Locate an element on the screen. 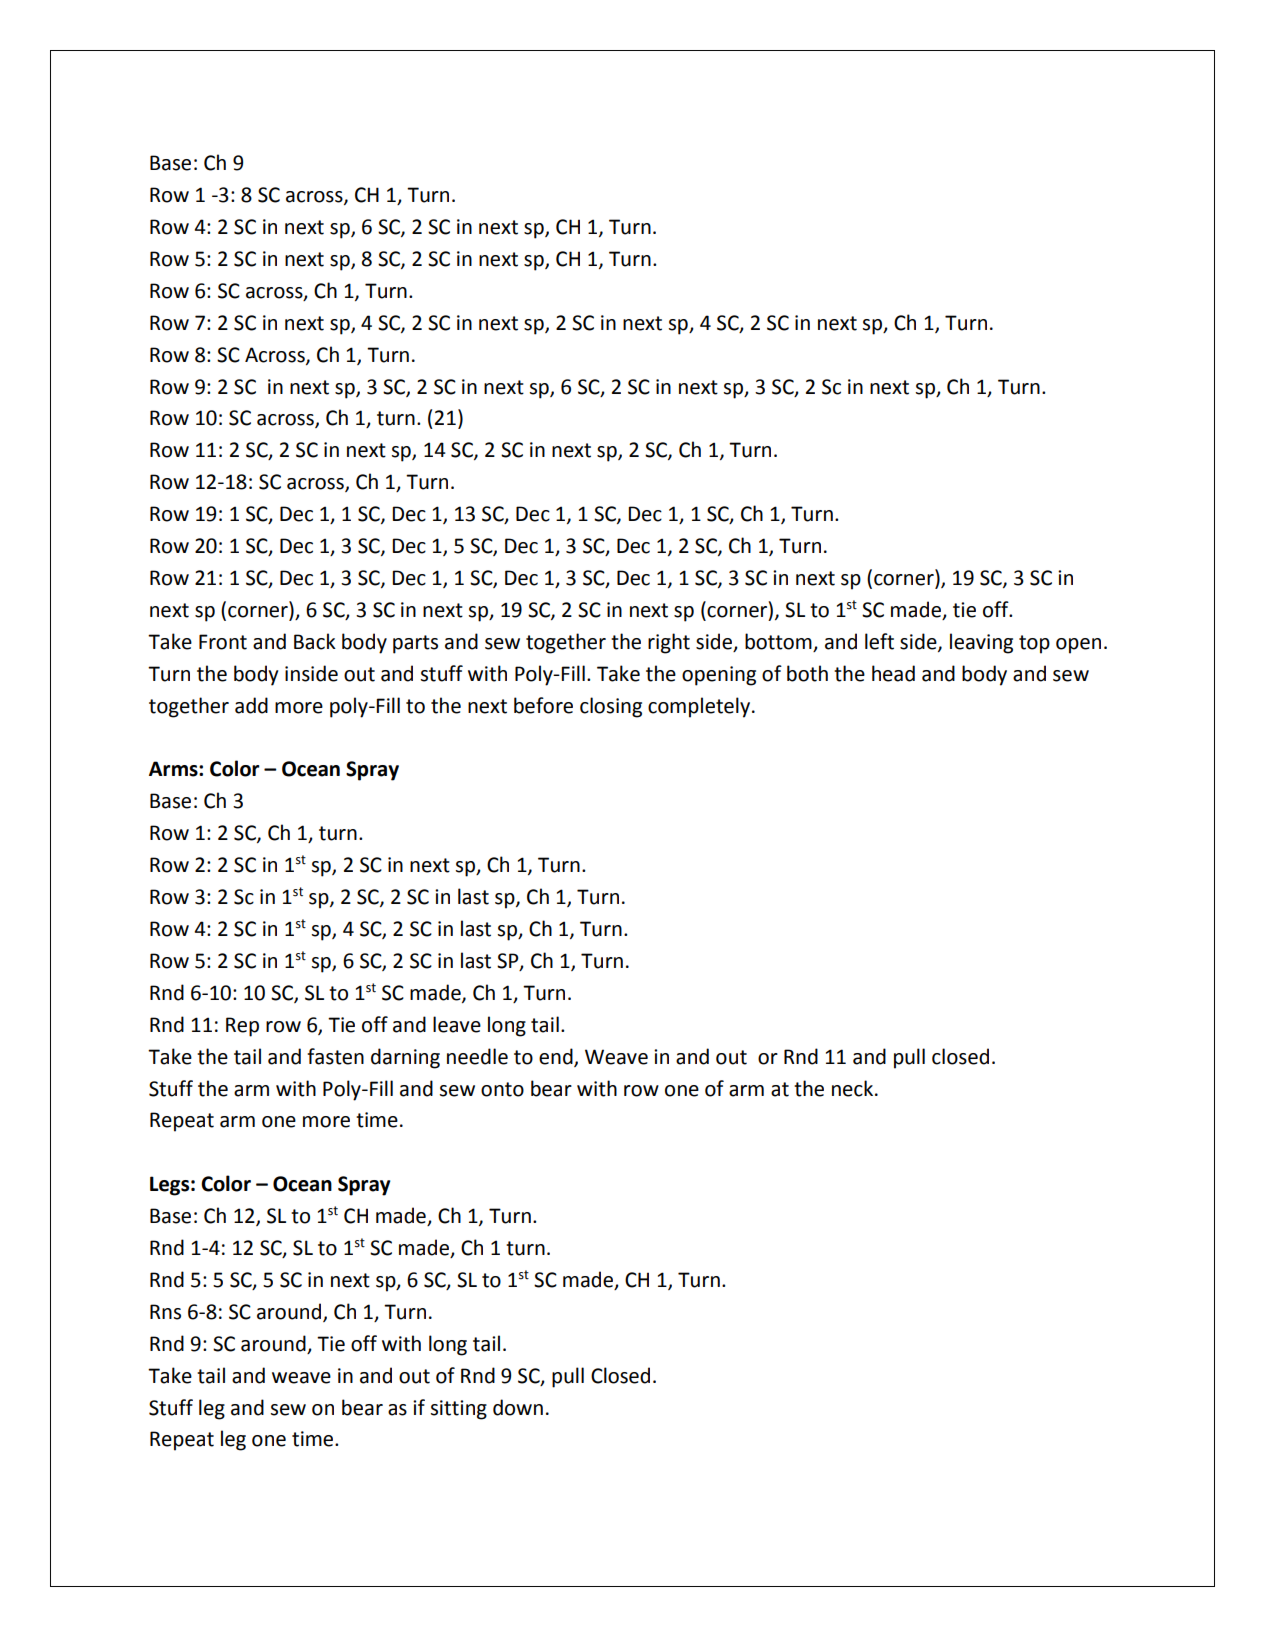 The height and width of the screenshot is (1636, 1264). Back is located at coordinates (315, 641).
